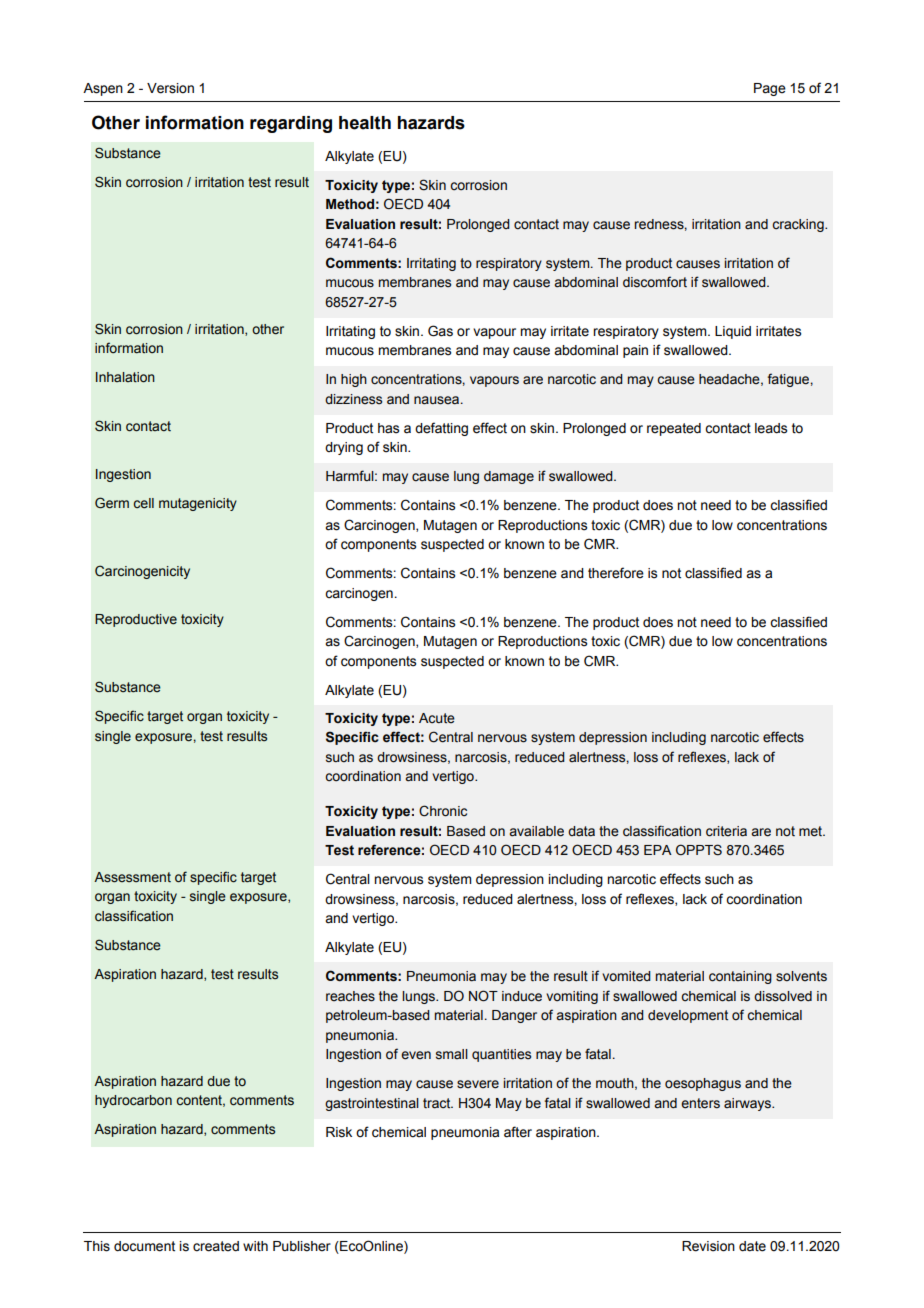  I want to click on health, so click(365, 123).
